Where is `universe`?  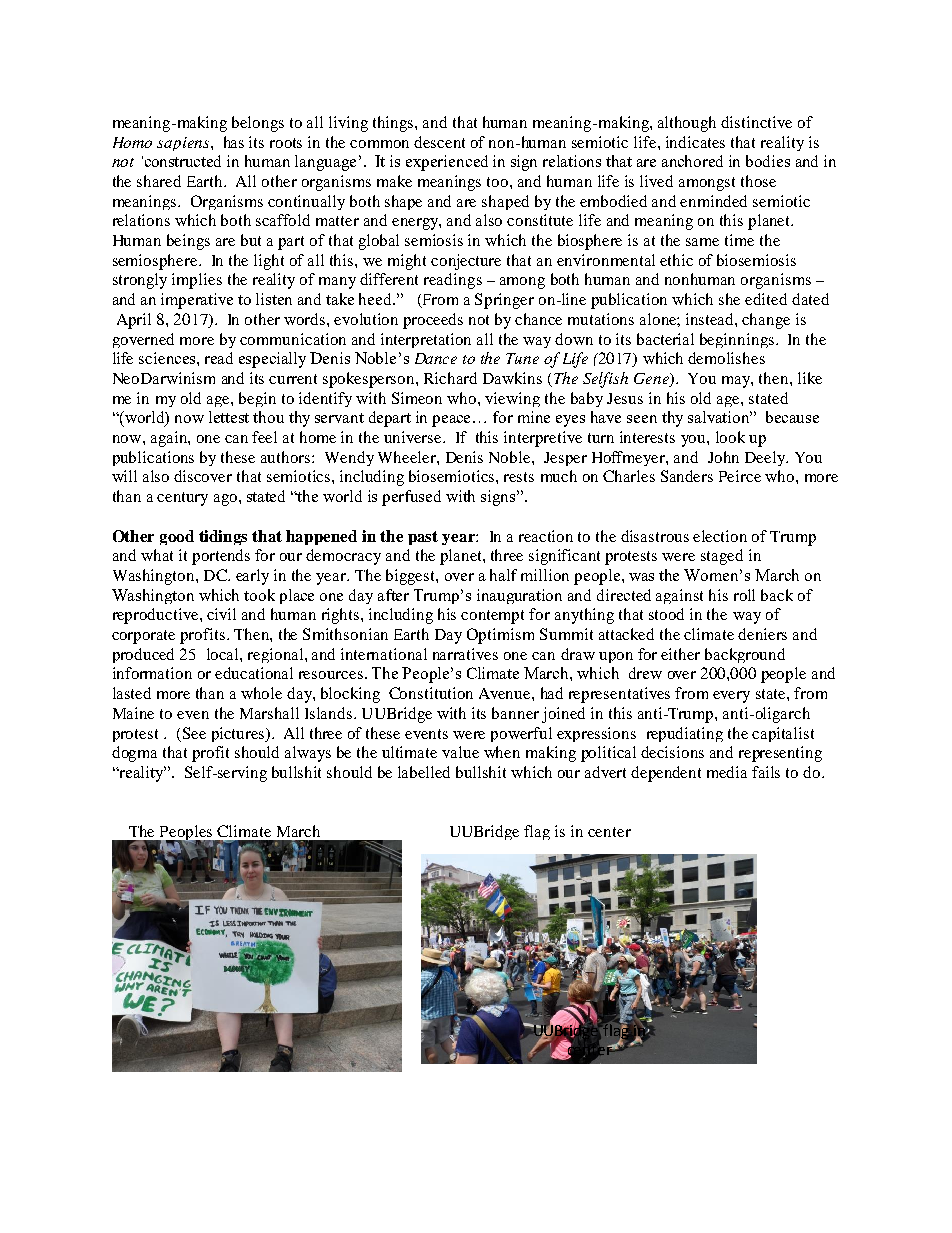 universe is located at coordinates (414, 437).
